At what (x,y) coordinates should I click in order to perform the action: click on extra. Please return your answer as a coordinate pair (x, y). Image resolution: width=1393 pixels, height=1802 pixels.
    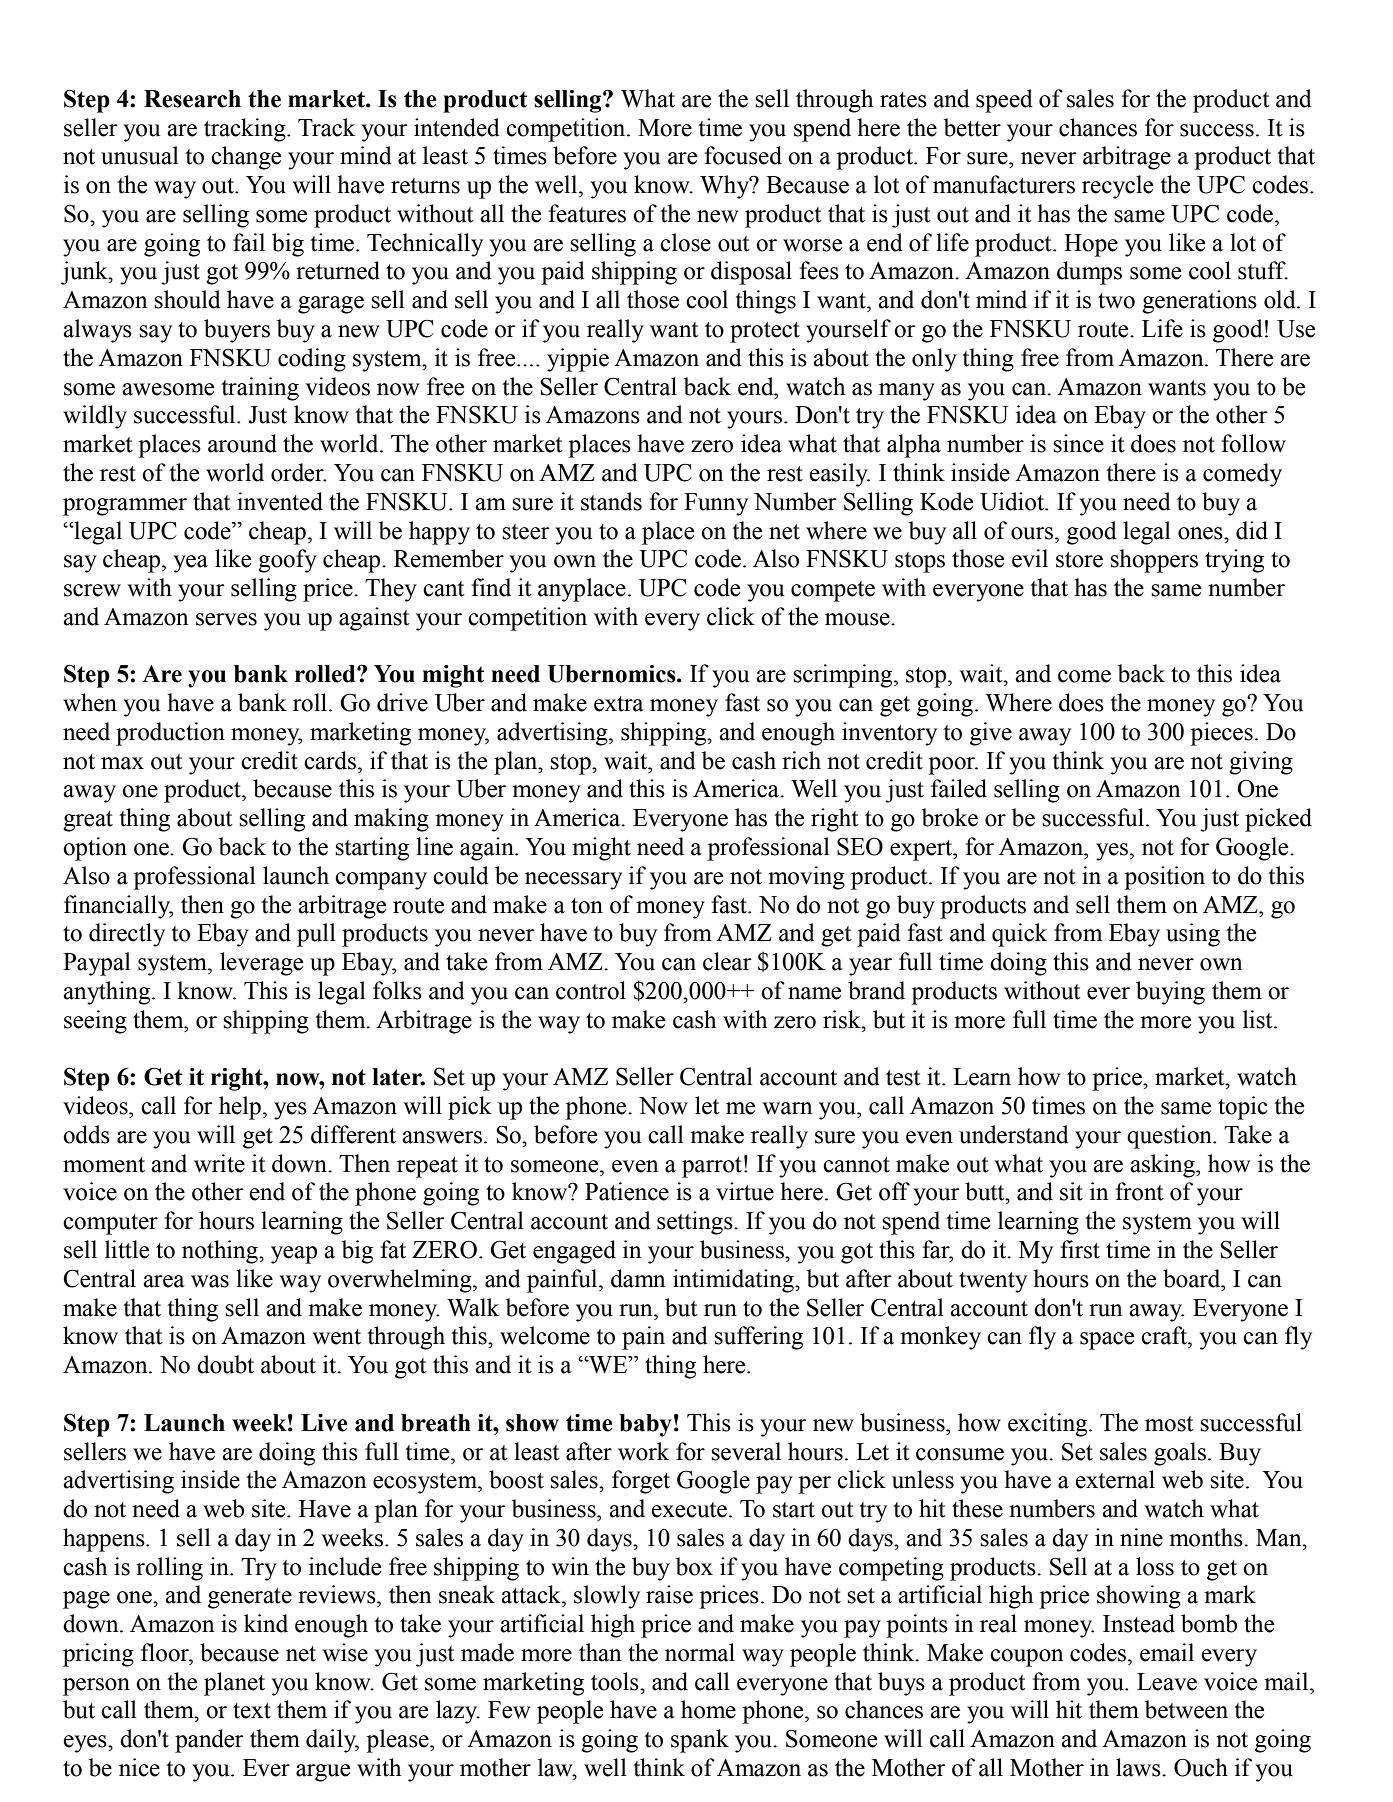
    Looking at the image, I should click on (619, 704).
